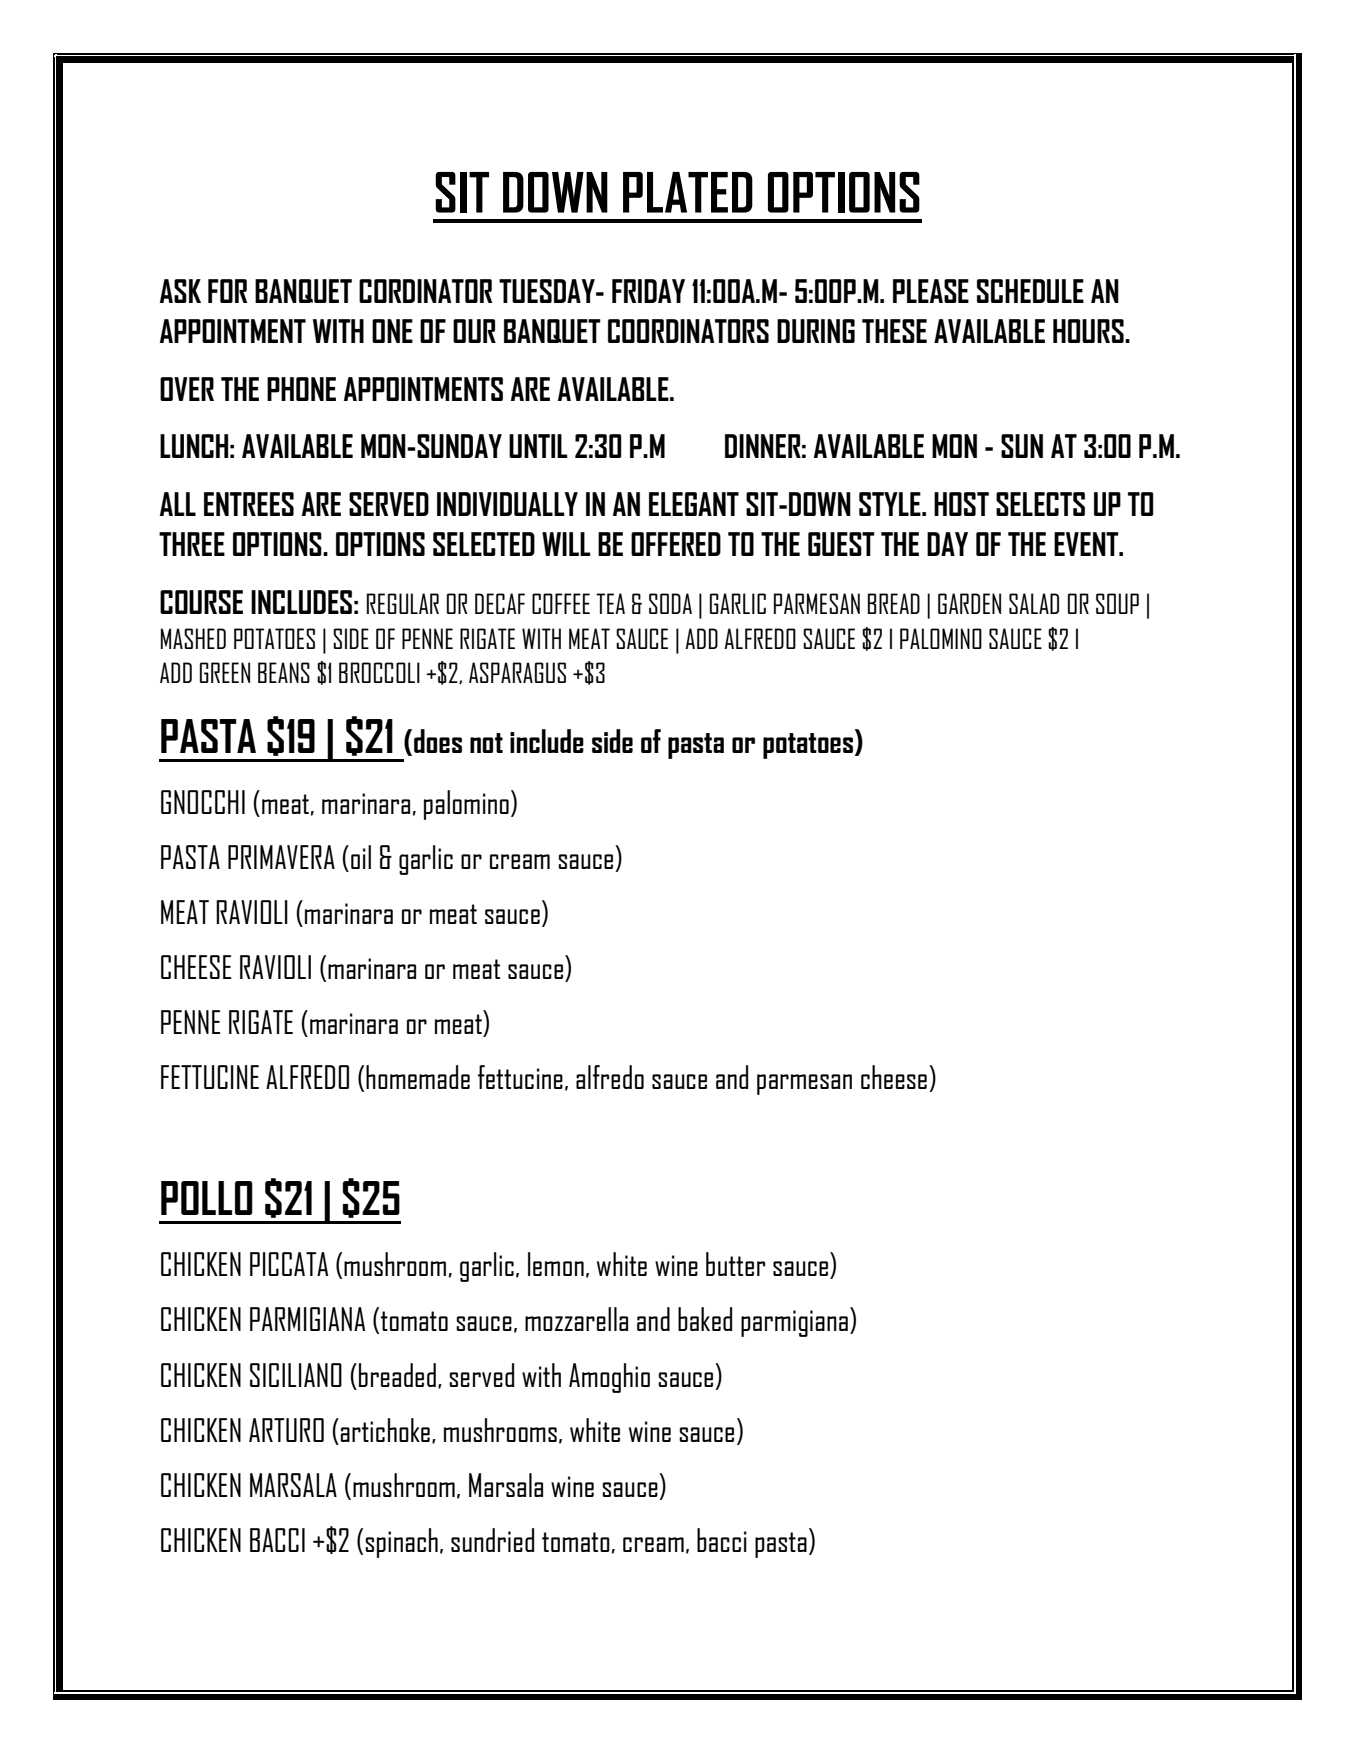 Image resolution: width=1355 pixels, height=1753 pixels. Describe the element at coordinates (1030, 291) in the screenshot. I see `SCHEDULE` at that location.
